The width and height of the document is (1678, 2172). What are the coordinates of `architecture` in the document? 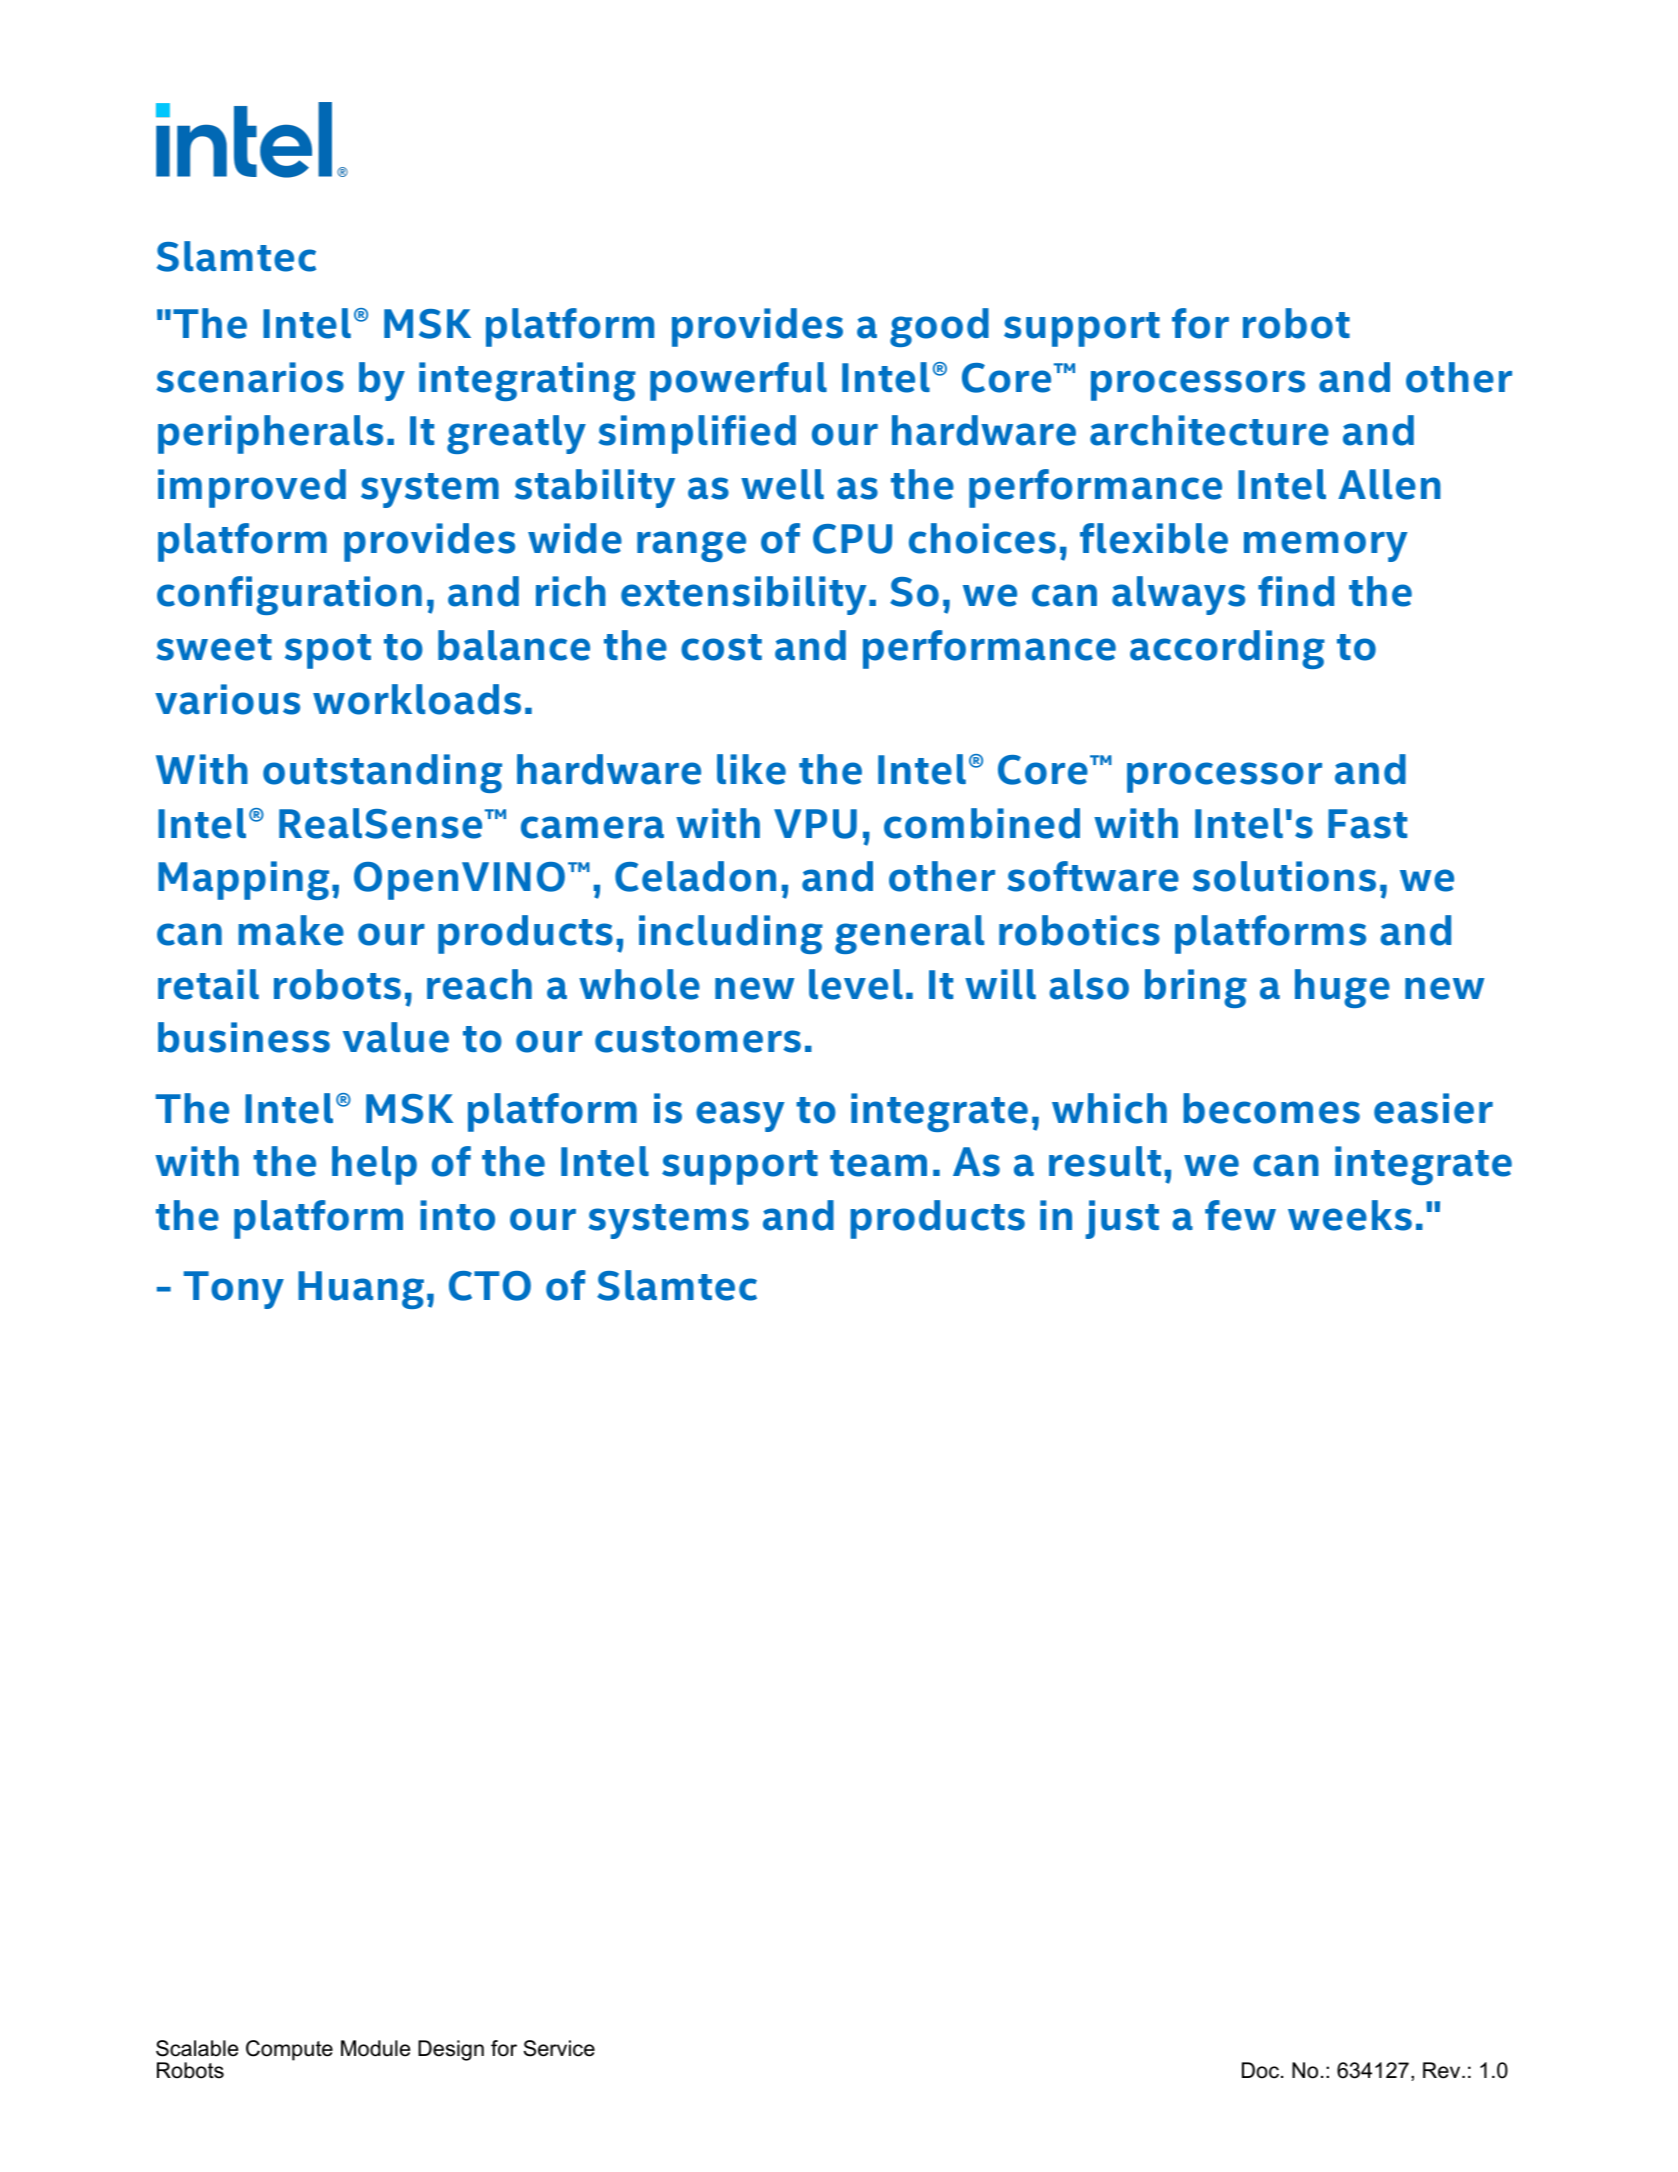 It's located at (1209, 430).
